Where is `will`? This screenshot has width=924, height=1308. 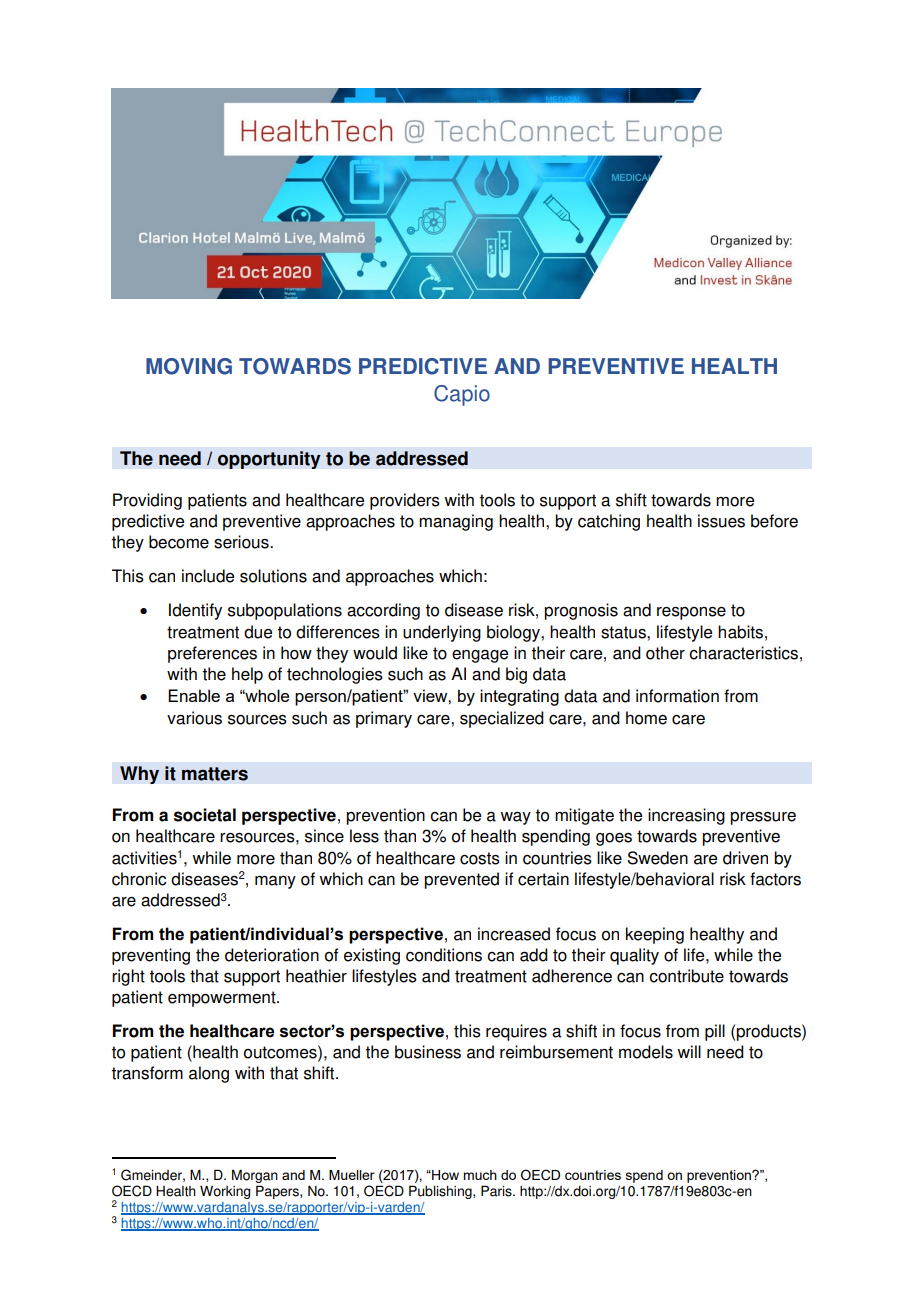
will is located at coordinates (689, 1051).
